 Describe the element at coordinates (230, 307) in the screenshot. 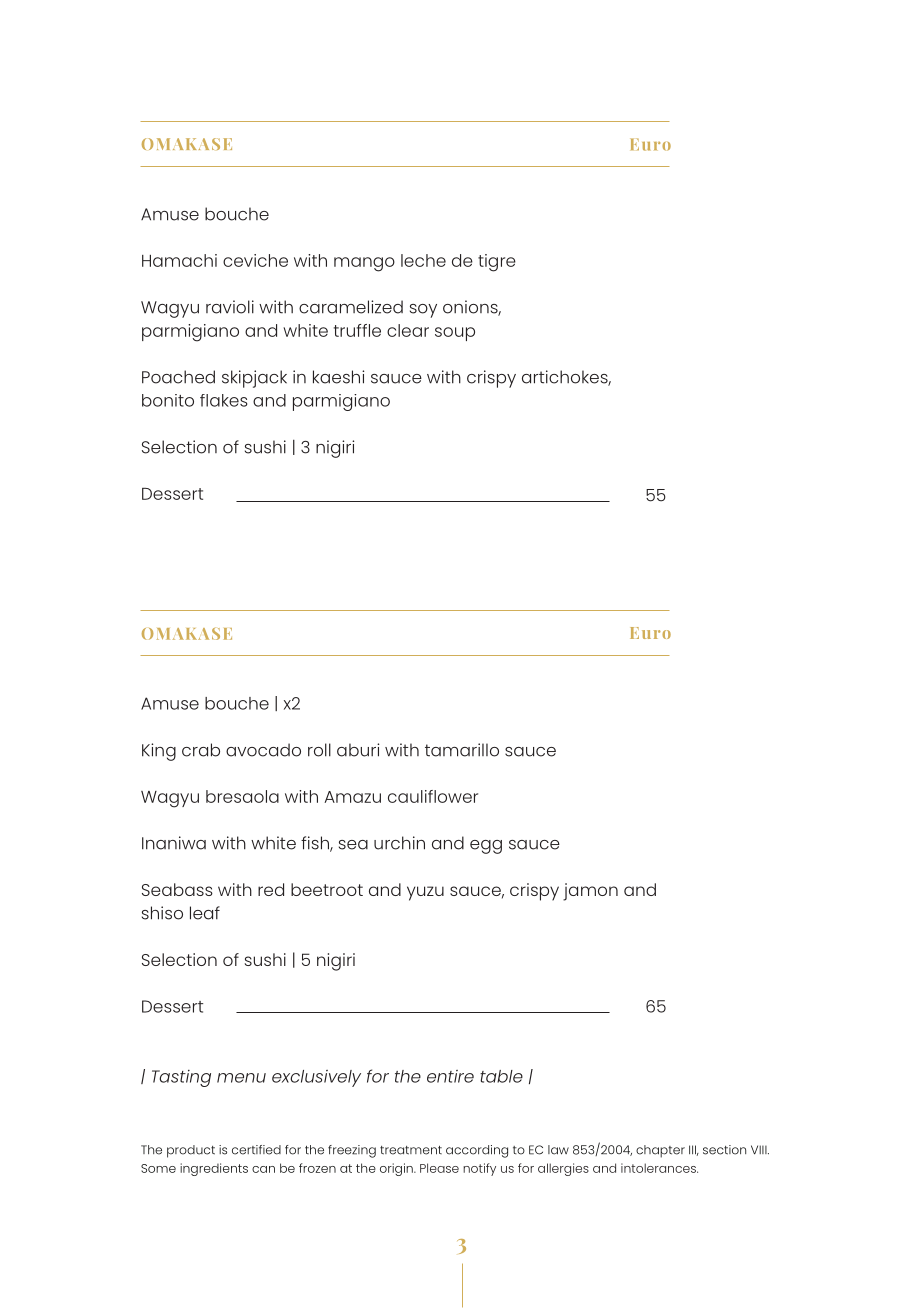

I see `ravioli` at that location.
